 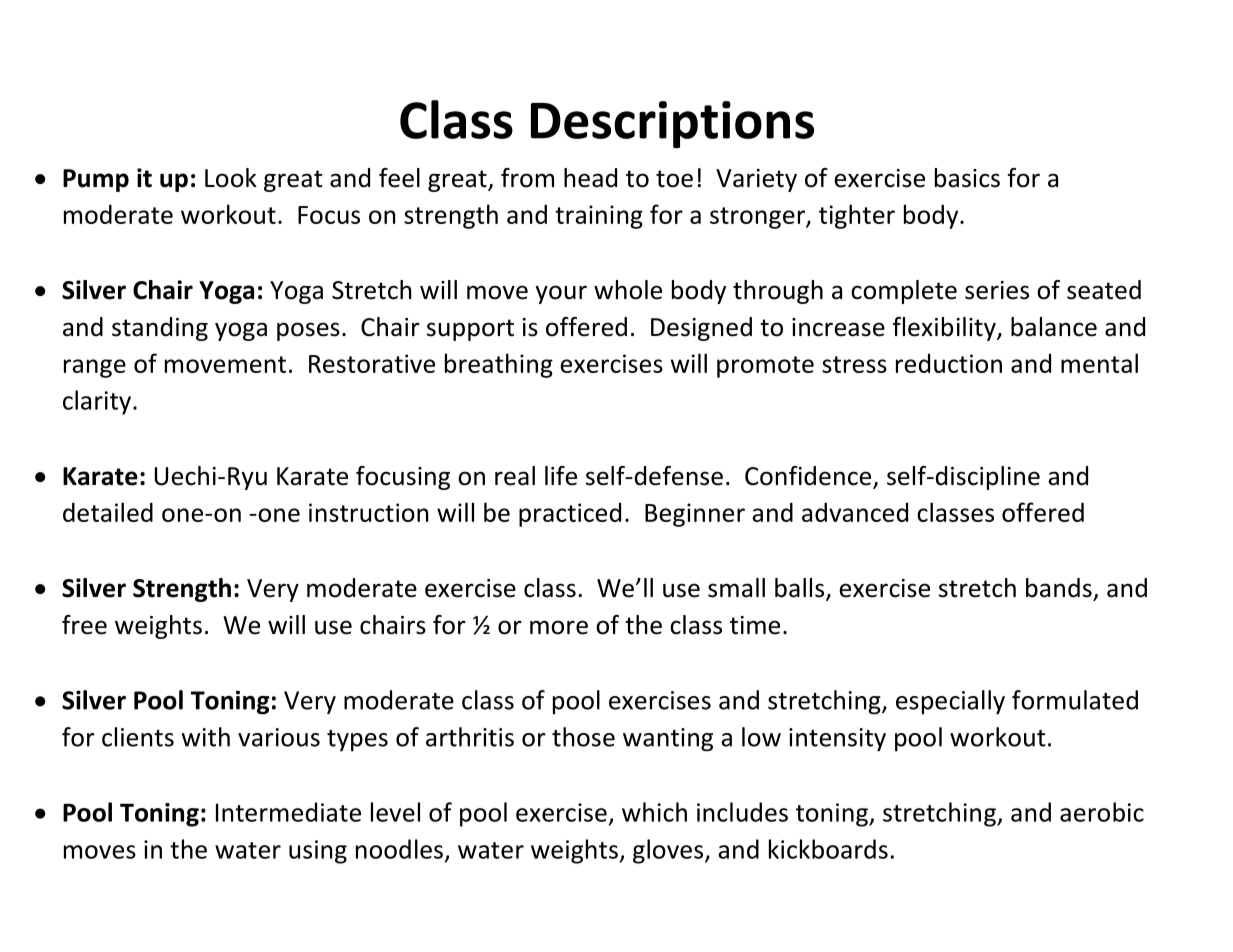 What do you see at coordinates (561, 476) in the image?
I see `life` at bounding box center [561, 476].
